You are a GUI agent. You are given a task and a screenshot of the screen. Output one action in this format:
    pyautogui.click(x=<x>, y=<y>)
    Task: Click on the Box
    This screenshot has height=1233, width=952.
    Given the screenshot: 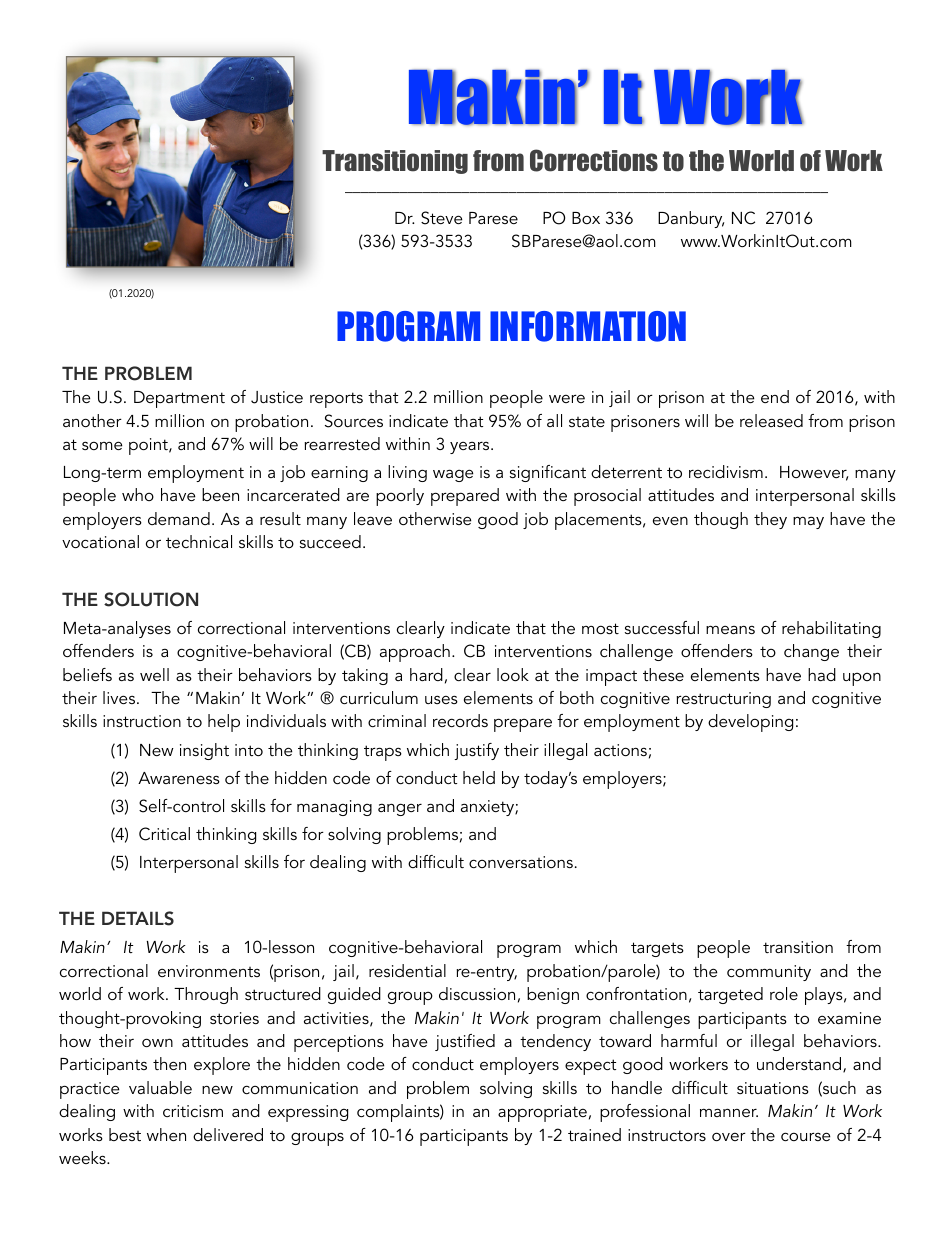 What is the action you would take?
    pyautogui.click(x=586, y=218)
